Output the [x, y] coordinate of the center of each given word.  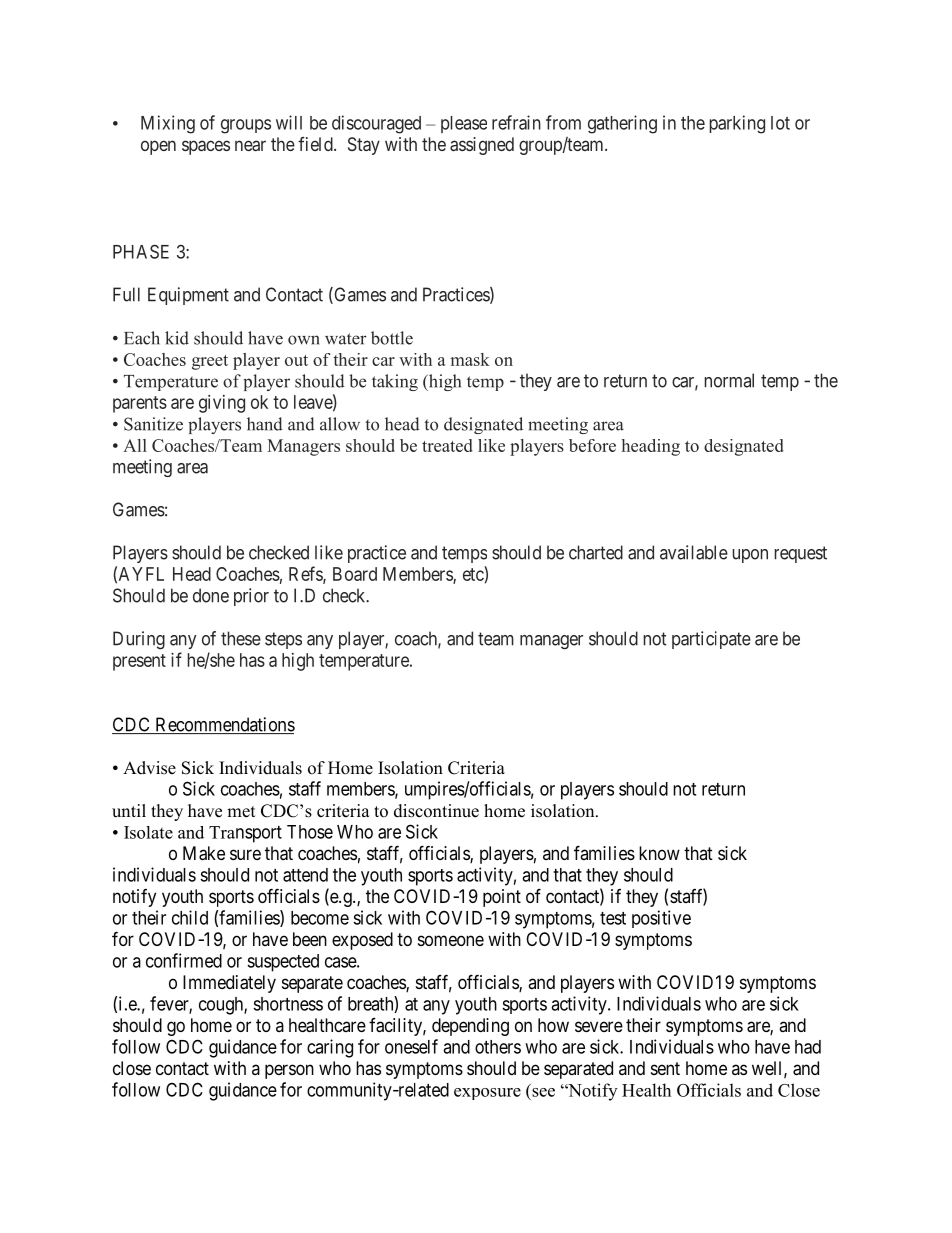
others [498, 1047]
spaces [206, 147]
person [289, 1071]
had [808, 1047]
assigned [482, 146]
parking [737, 124]
